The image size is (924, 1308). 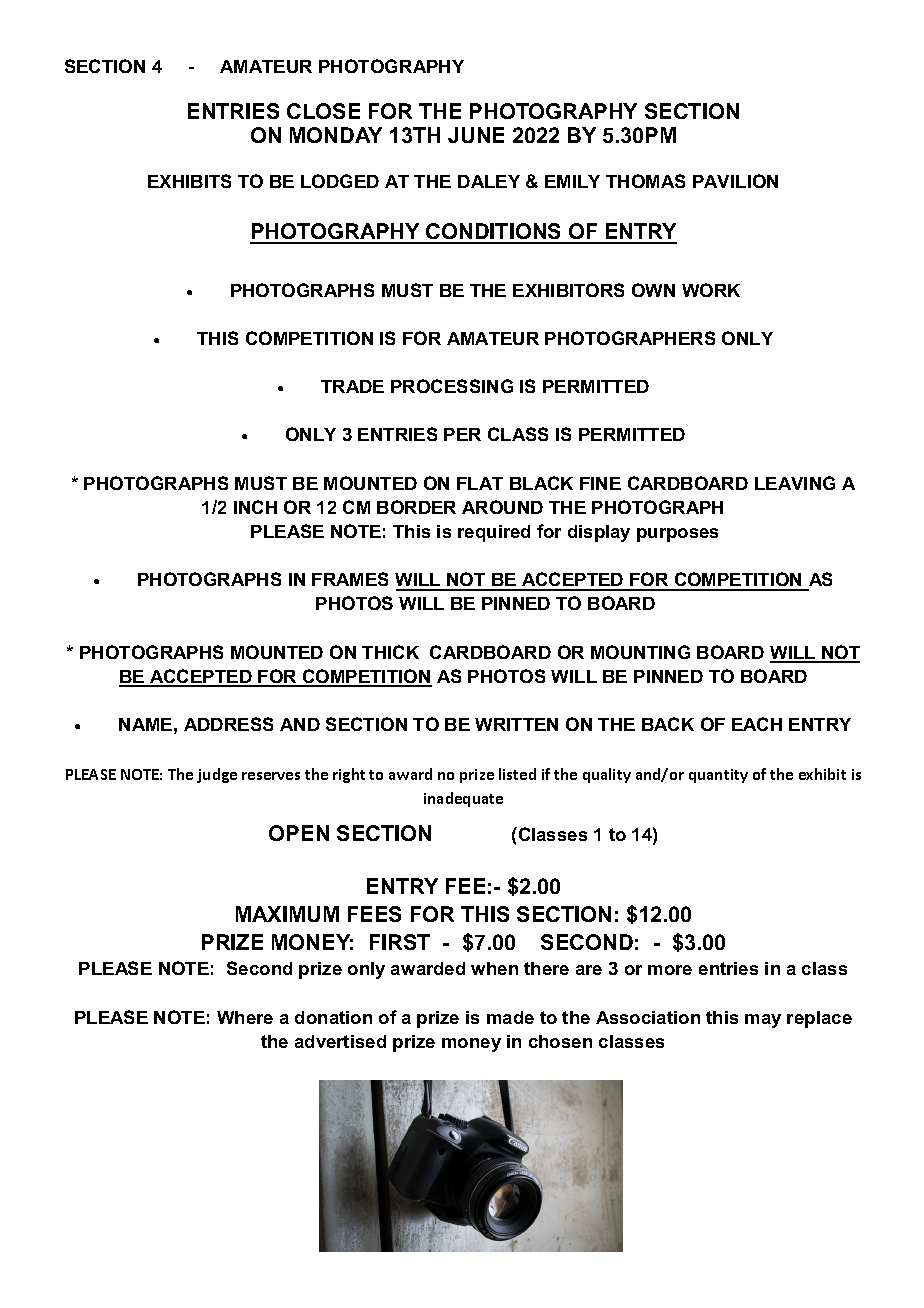 I want to click on made, so click(x=510, y=1017).
